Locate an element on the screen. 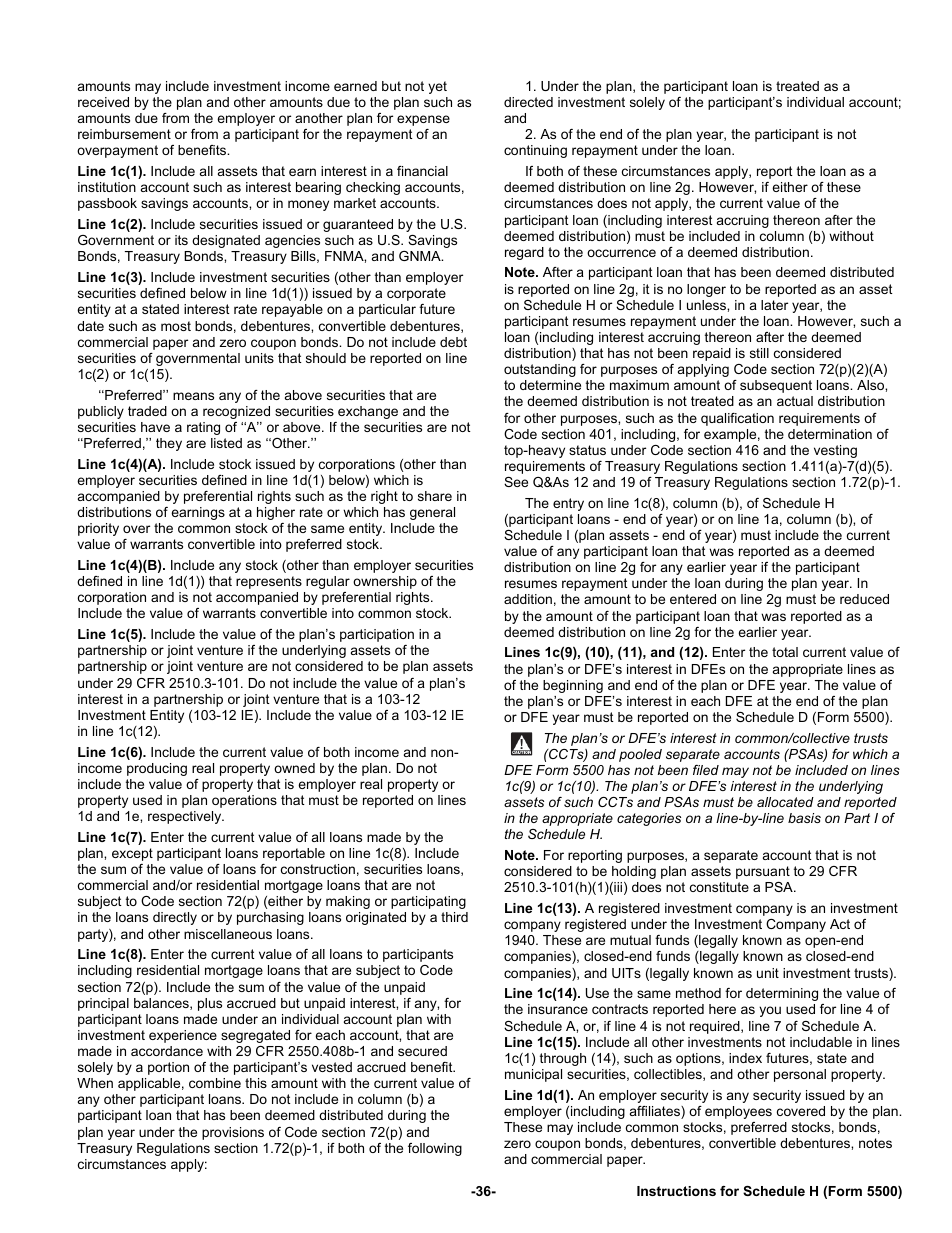  continuing is located at coordinates (535, 151).
